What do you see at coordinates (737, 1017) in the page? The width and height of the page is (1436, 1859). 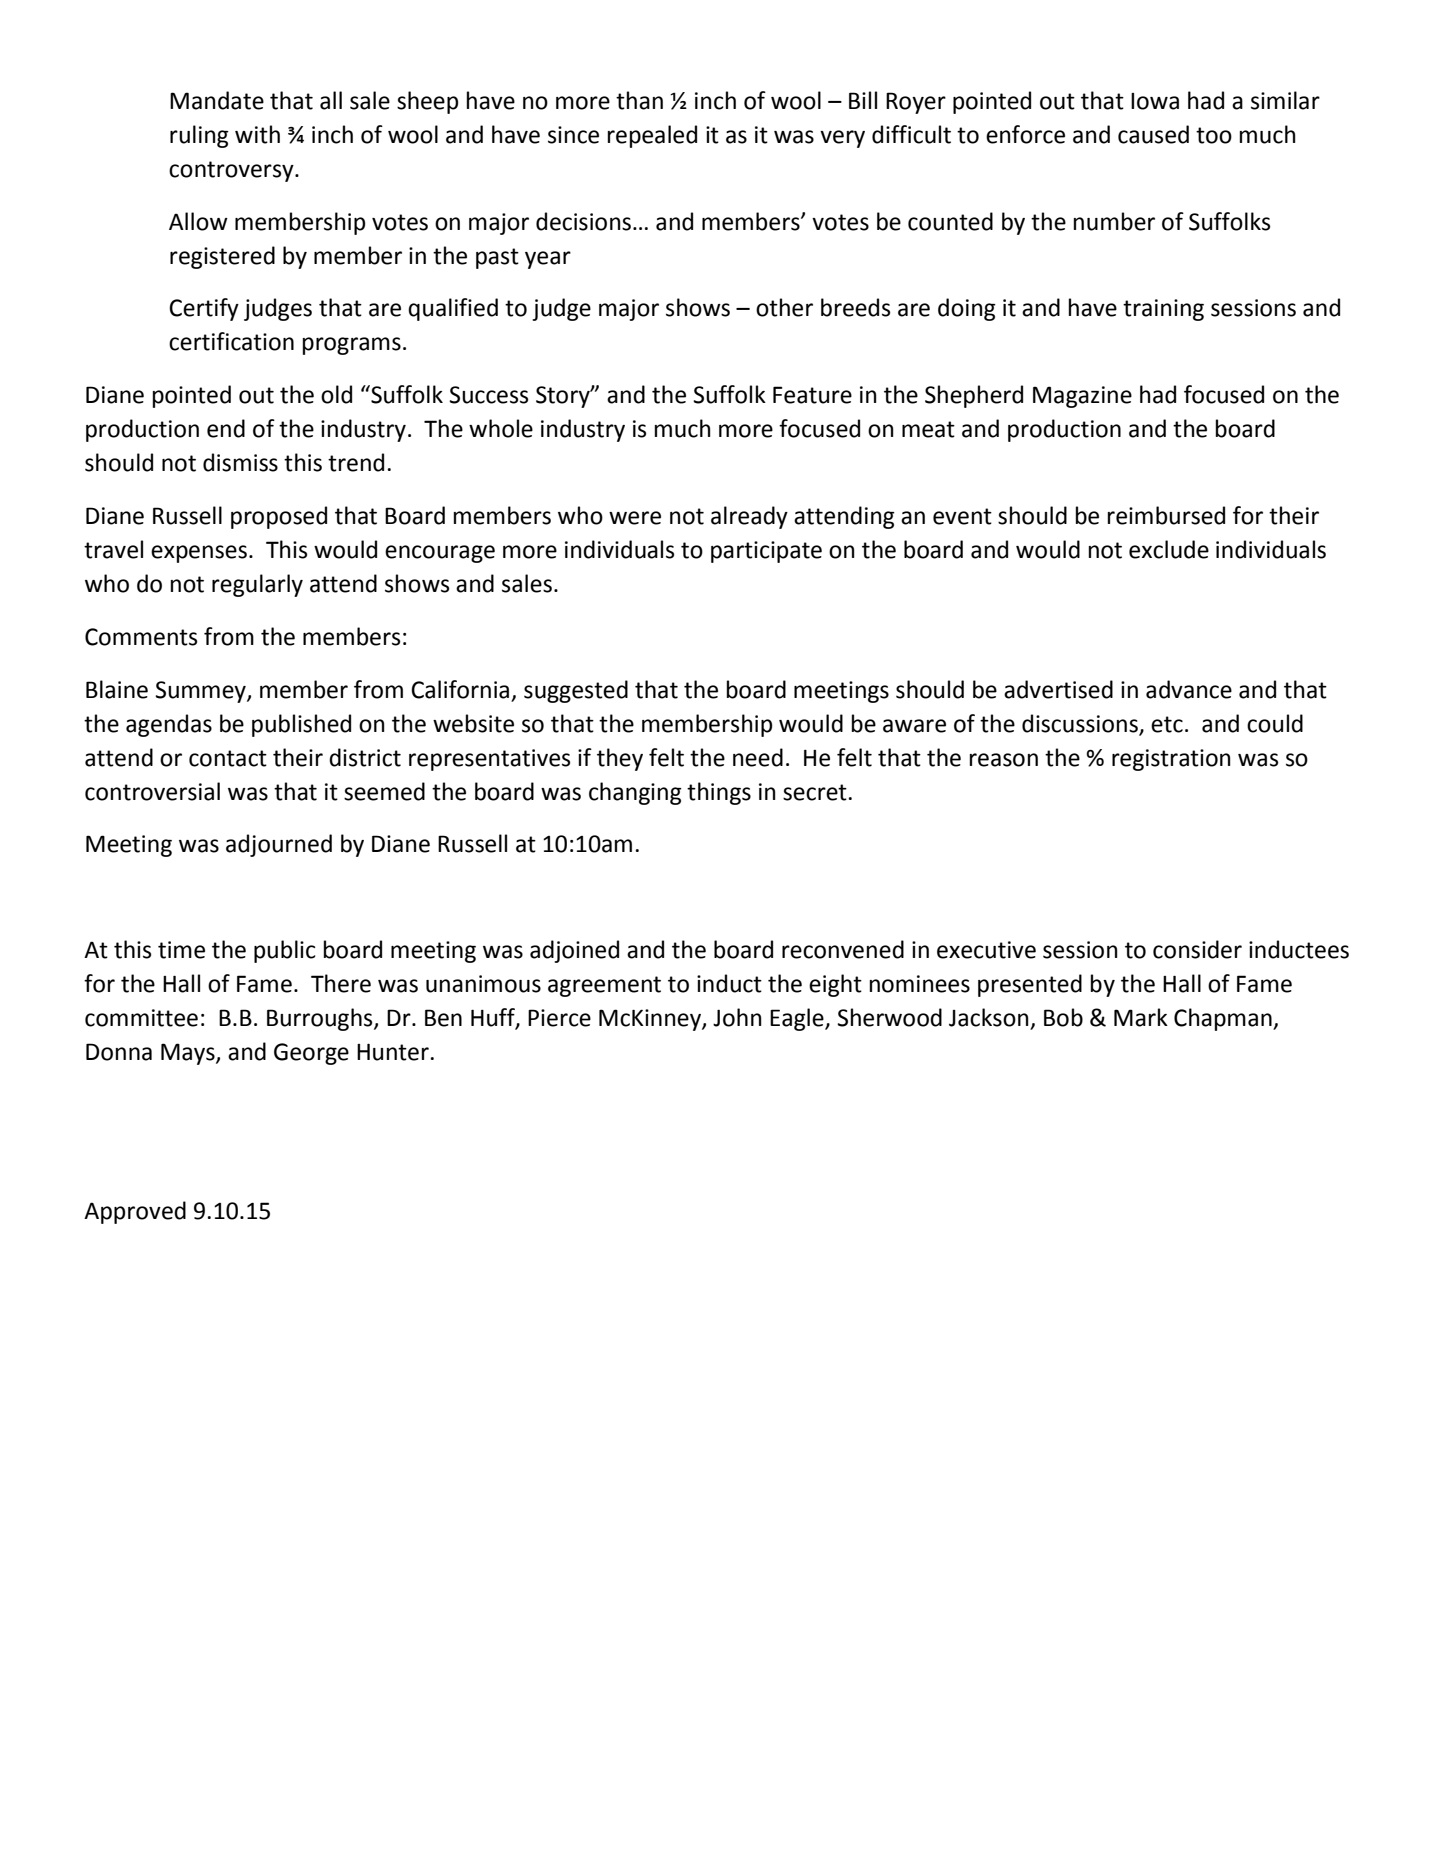 I see `John` at bounding box center [737, 1017].
